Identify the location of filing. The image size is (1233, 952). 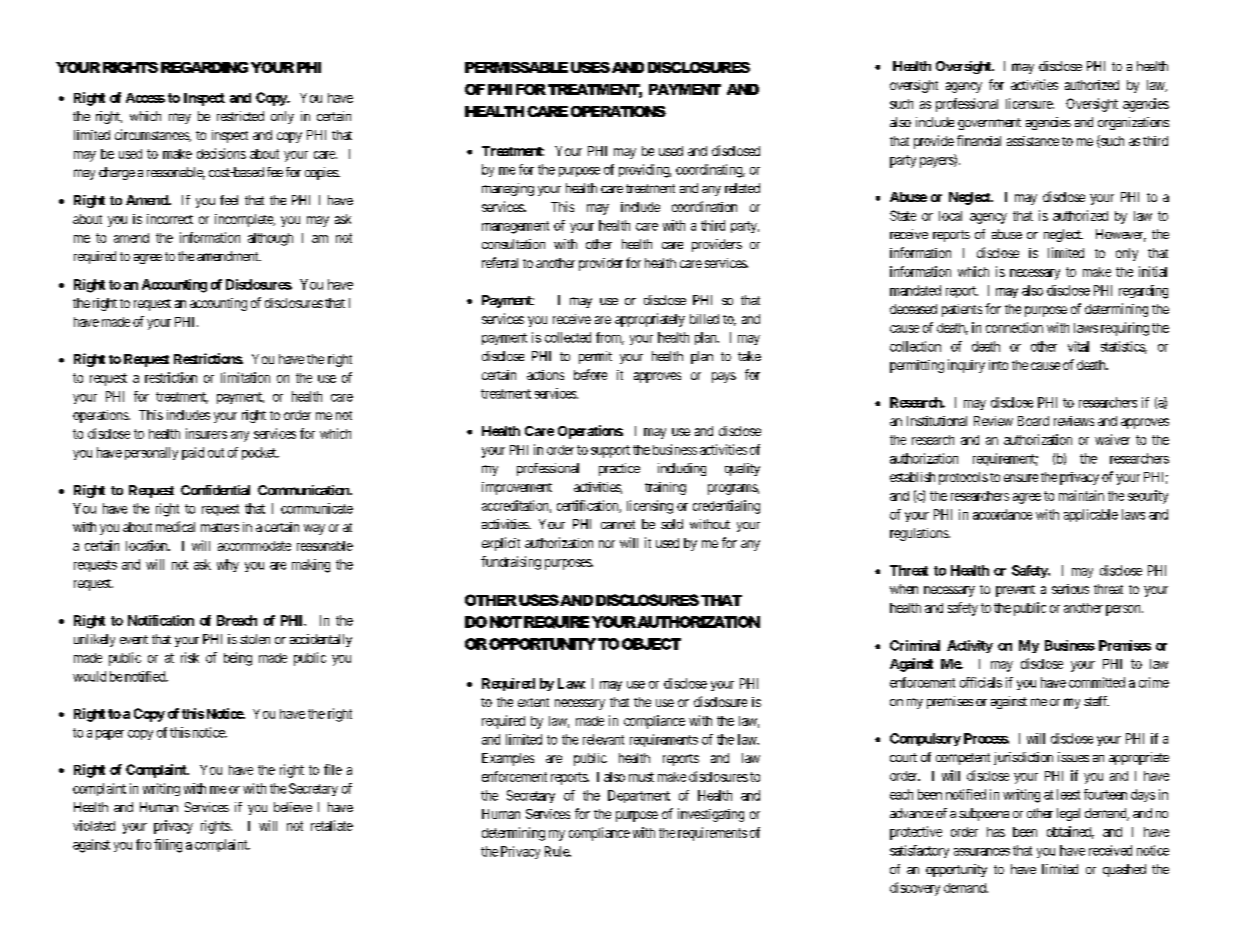
(168, 846).
